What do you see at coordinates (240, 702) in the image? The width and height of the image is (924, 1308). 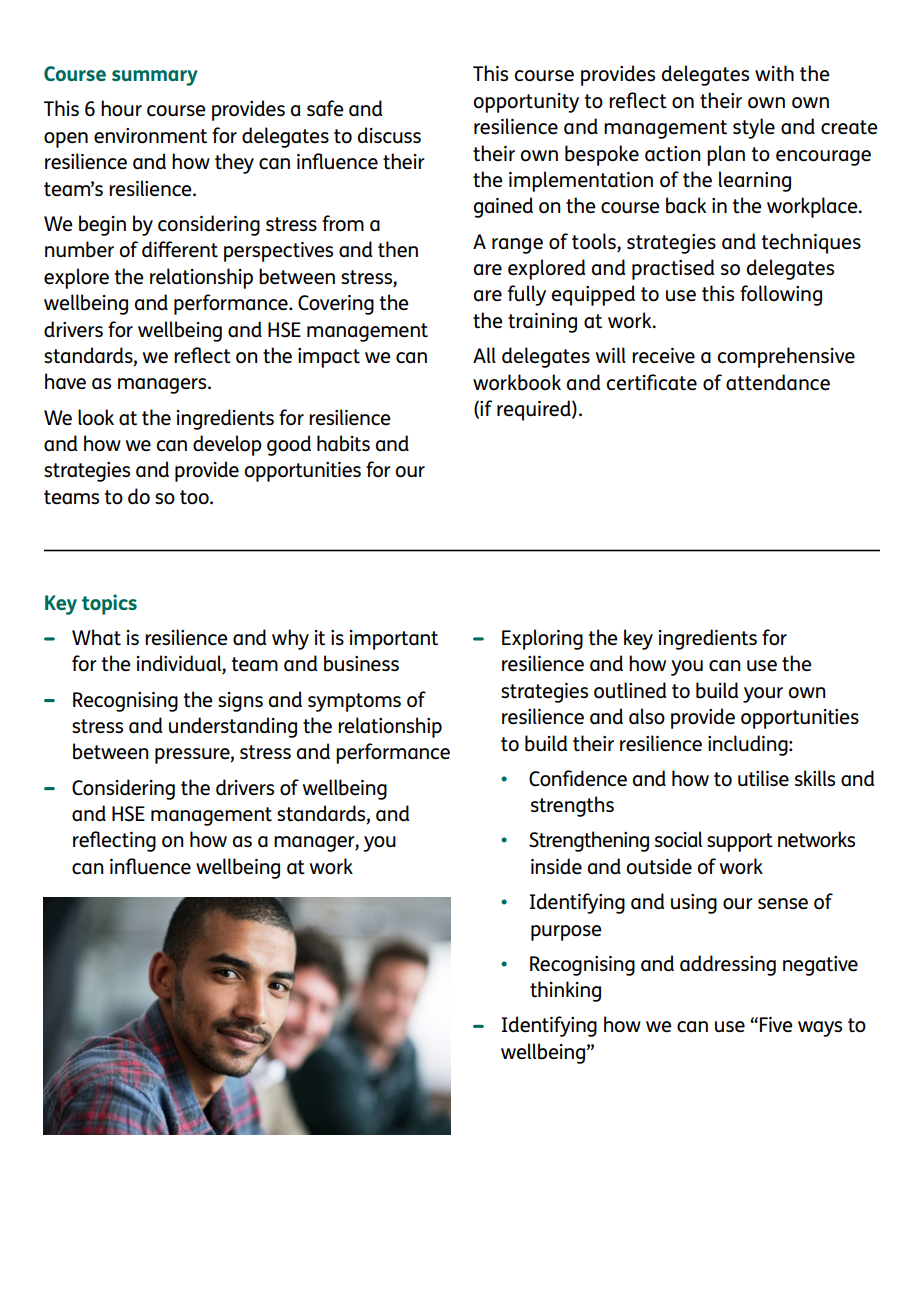 I see `signs` at bounding box center [240, 702].
